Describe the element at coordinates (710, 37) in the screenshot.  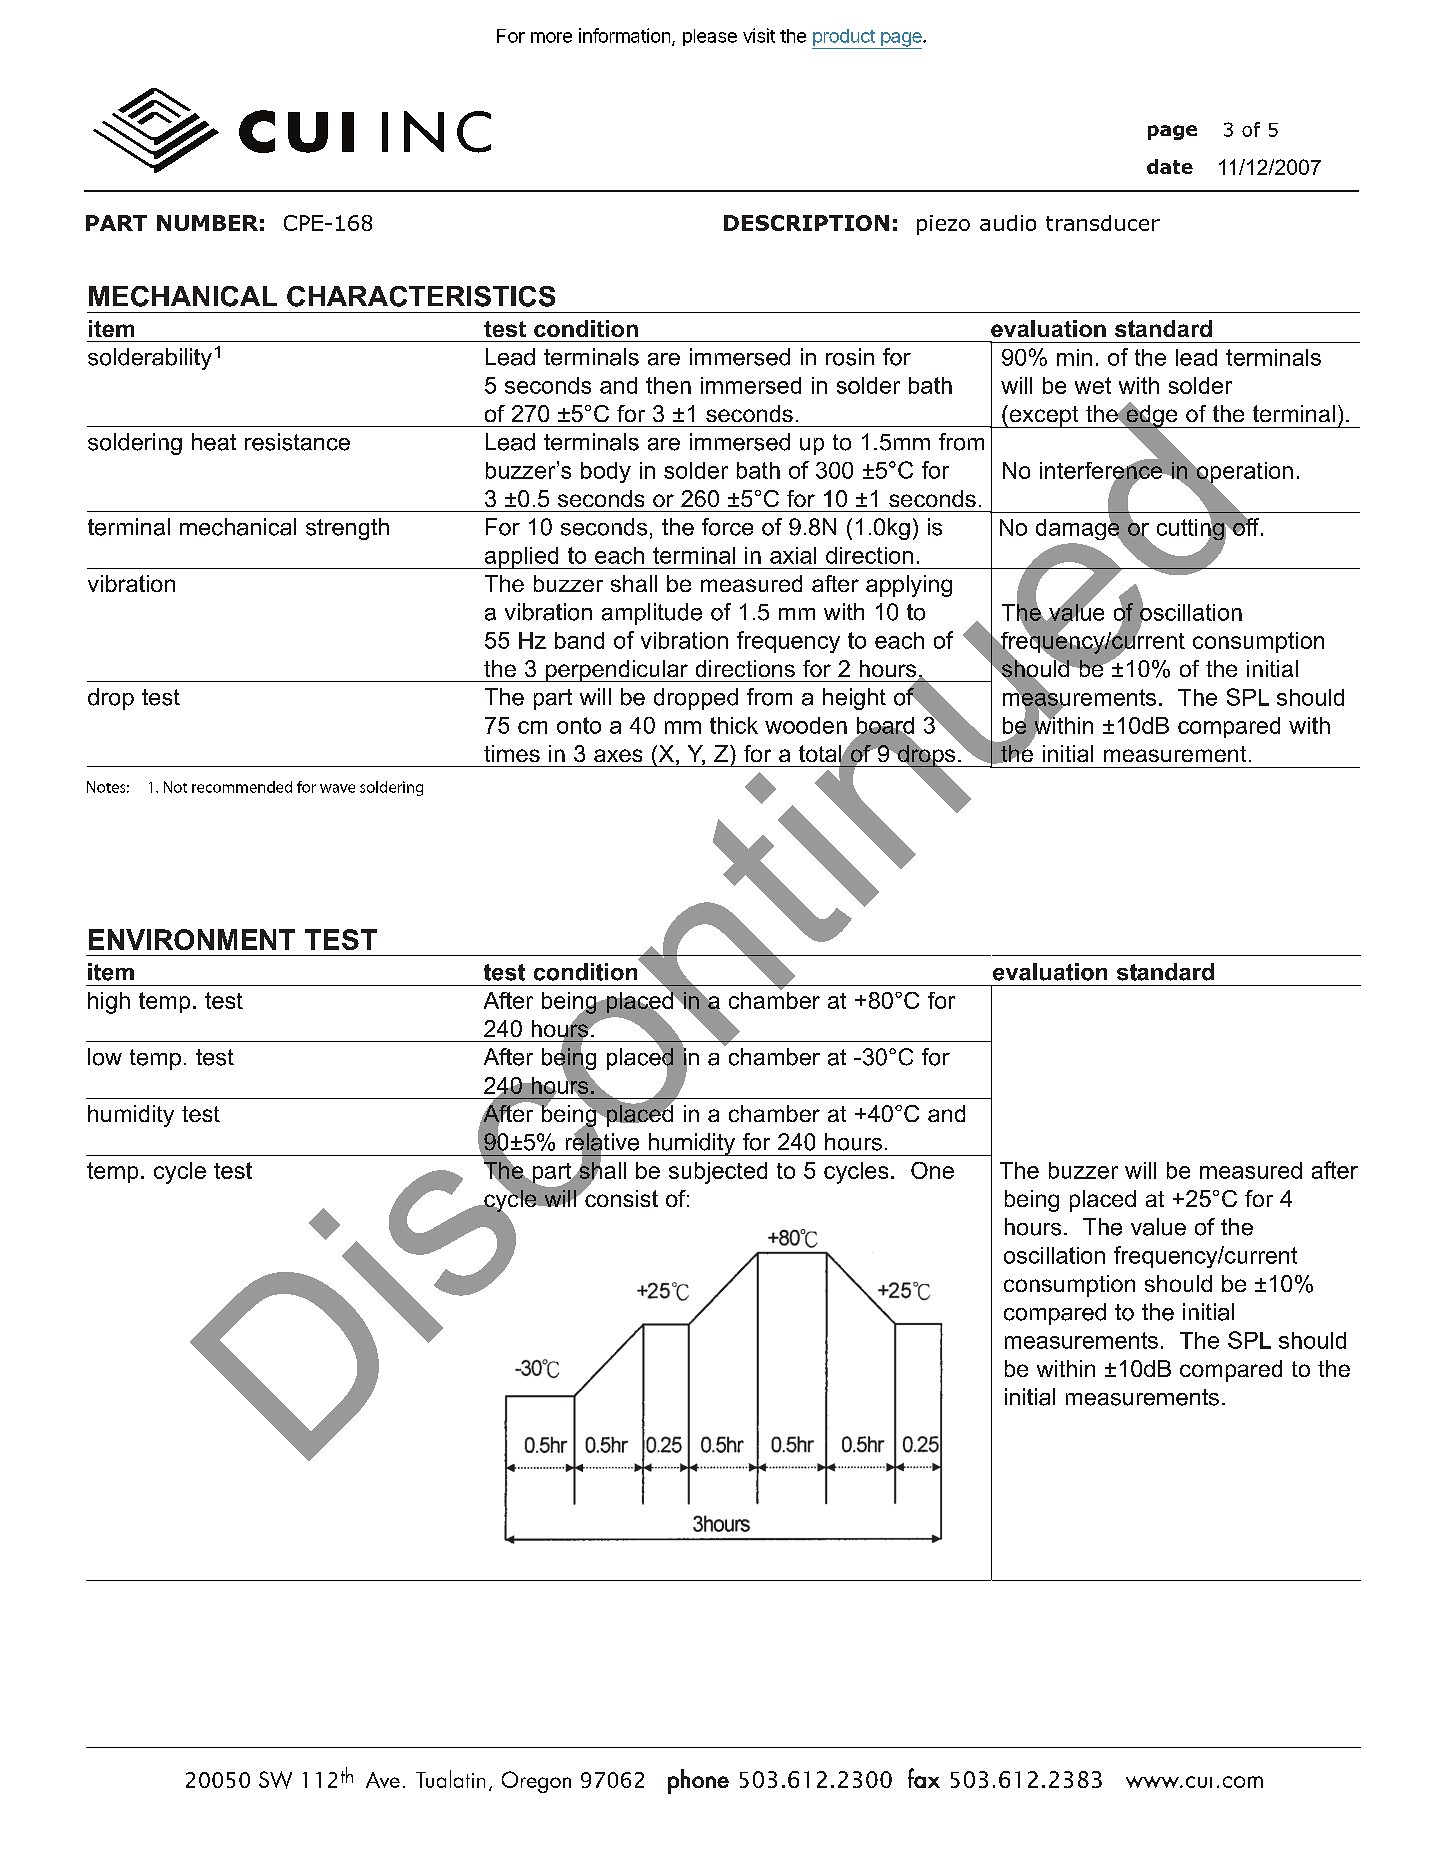
I see `please` at that location.
